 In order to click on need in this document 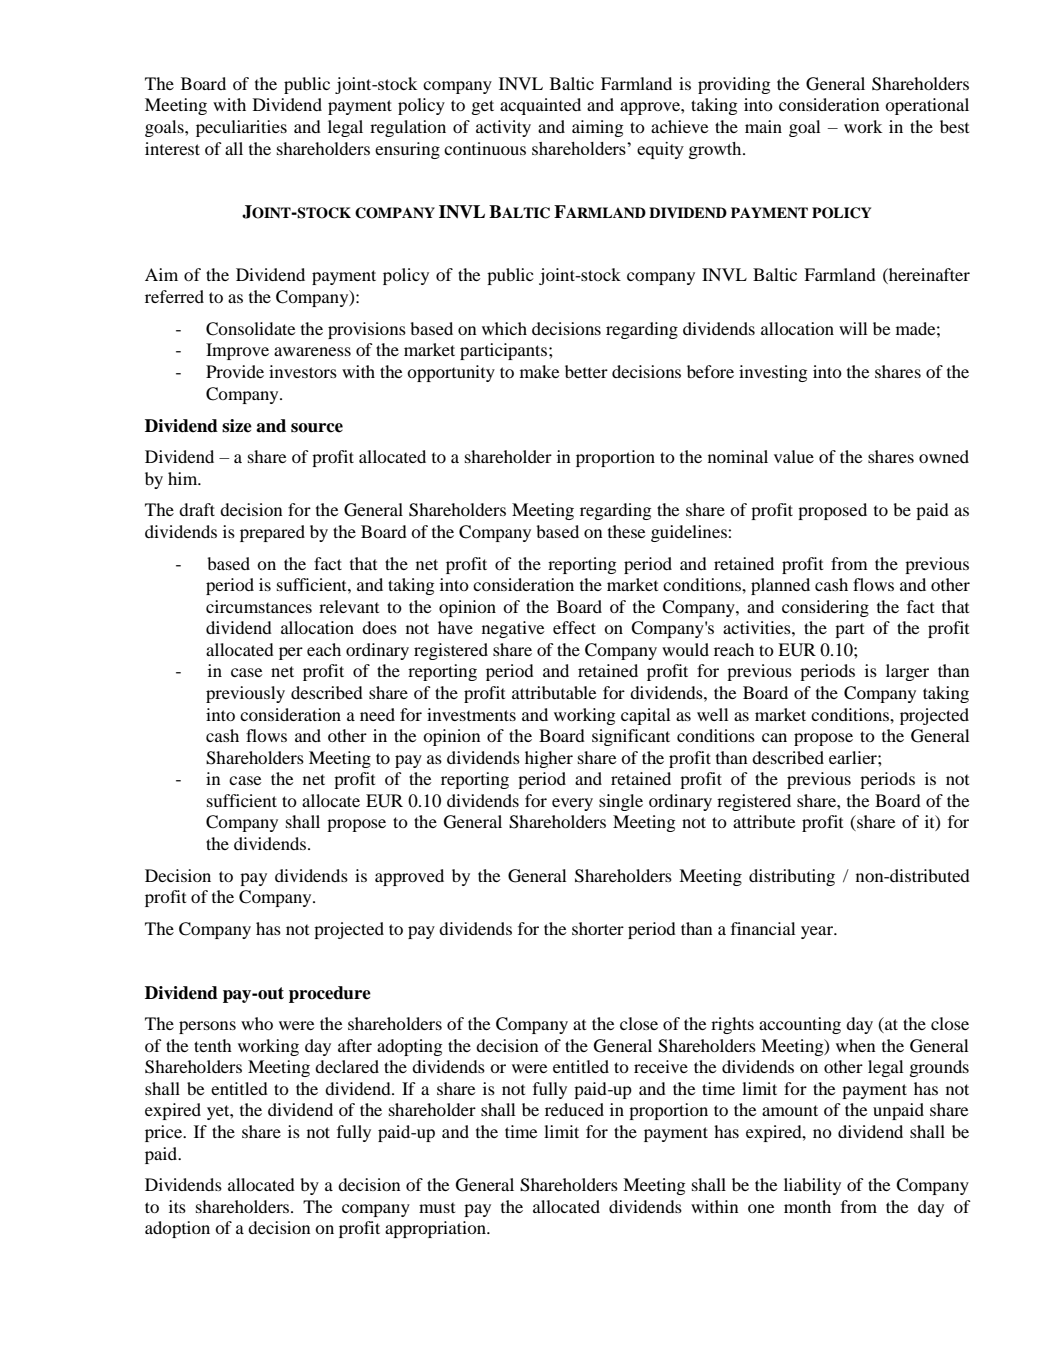, I will do `click(377, 714)`.
